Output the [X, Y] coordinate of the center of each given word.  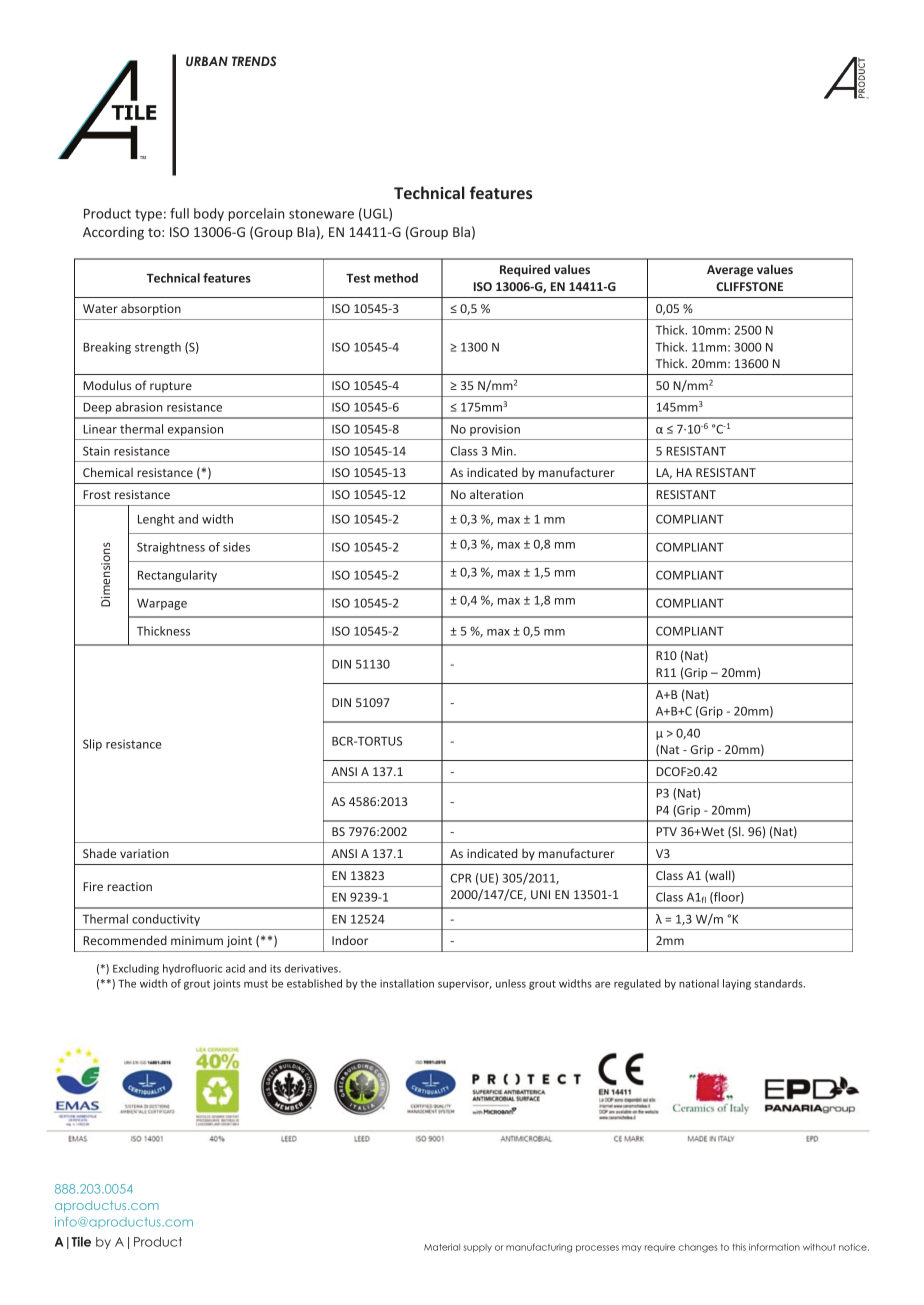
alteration [496, 494]
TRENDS [254, 61]
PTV [666, 831]
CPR [461, 878]
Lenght [156, 520]
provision [495, 430]
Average [730, 271]
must [256, 984]
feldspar [126, 70]
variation [144, 853]
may [631, 1248]
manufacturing [539, 1248]
